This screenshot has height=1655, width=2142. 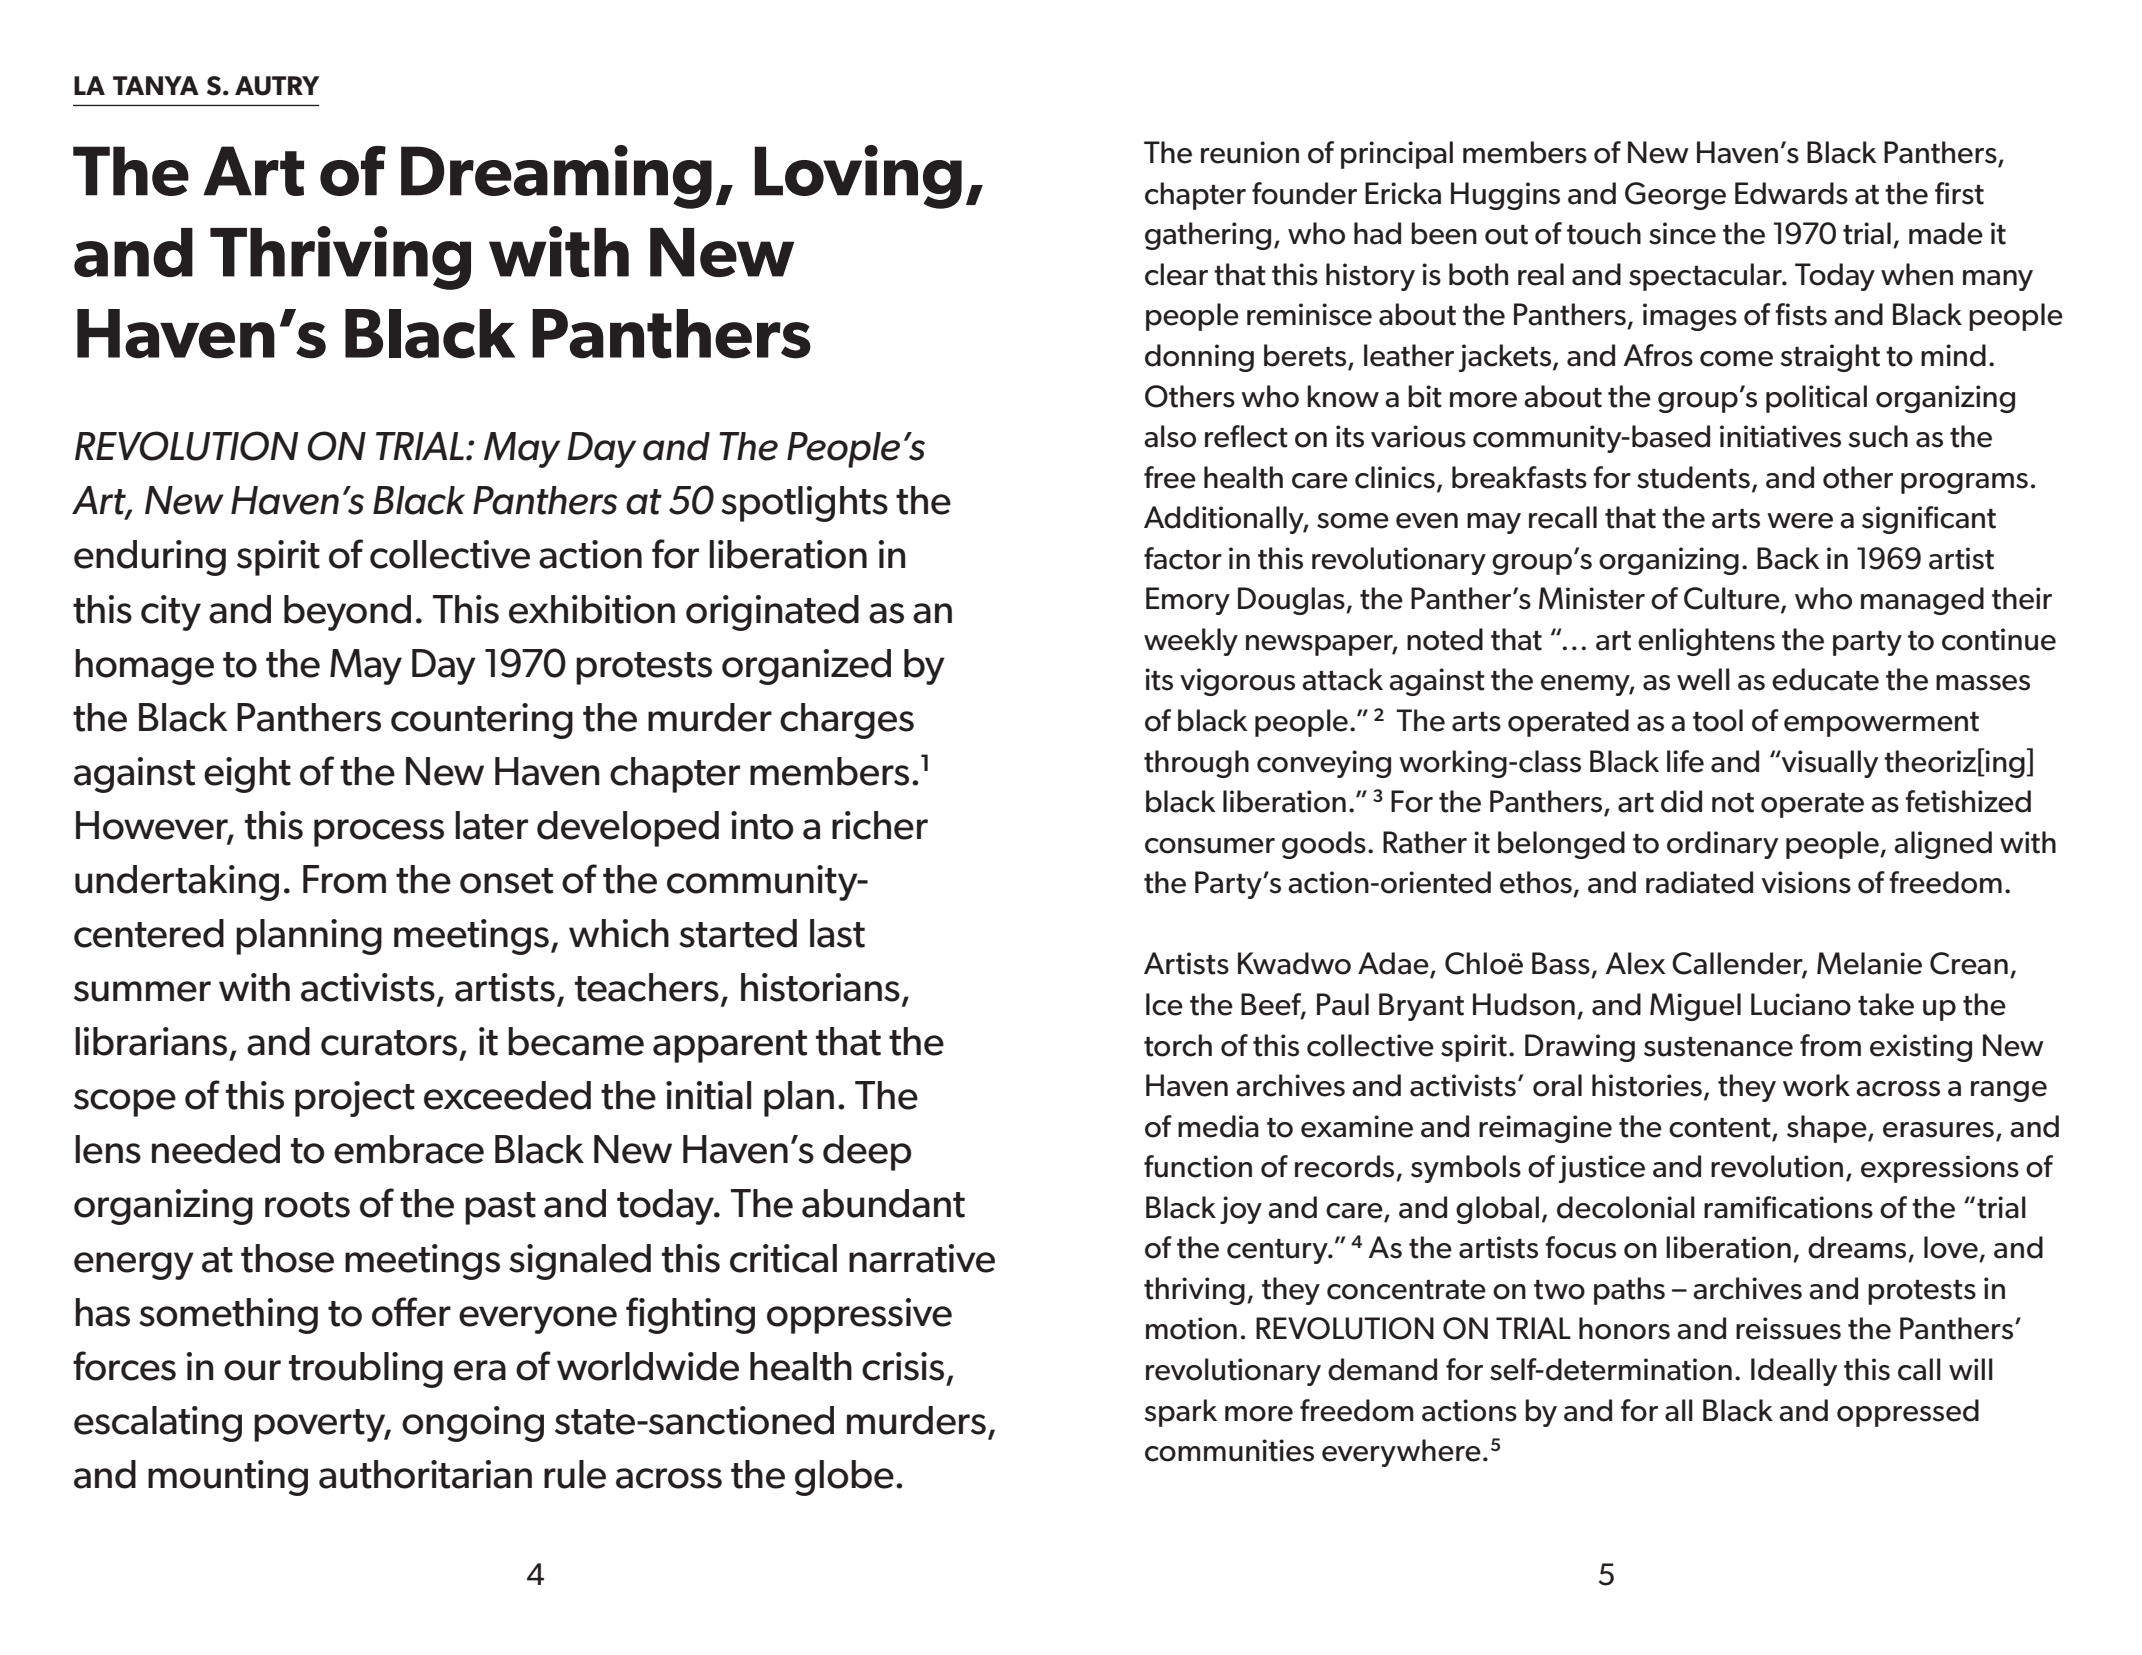 What do you see at coordinates (1183, 558) in the screenshot?
I see `factor` at bounding box center [1183, 558].
